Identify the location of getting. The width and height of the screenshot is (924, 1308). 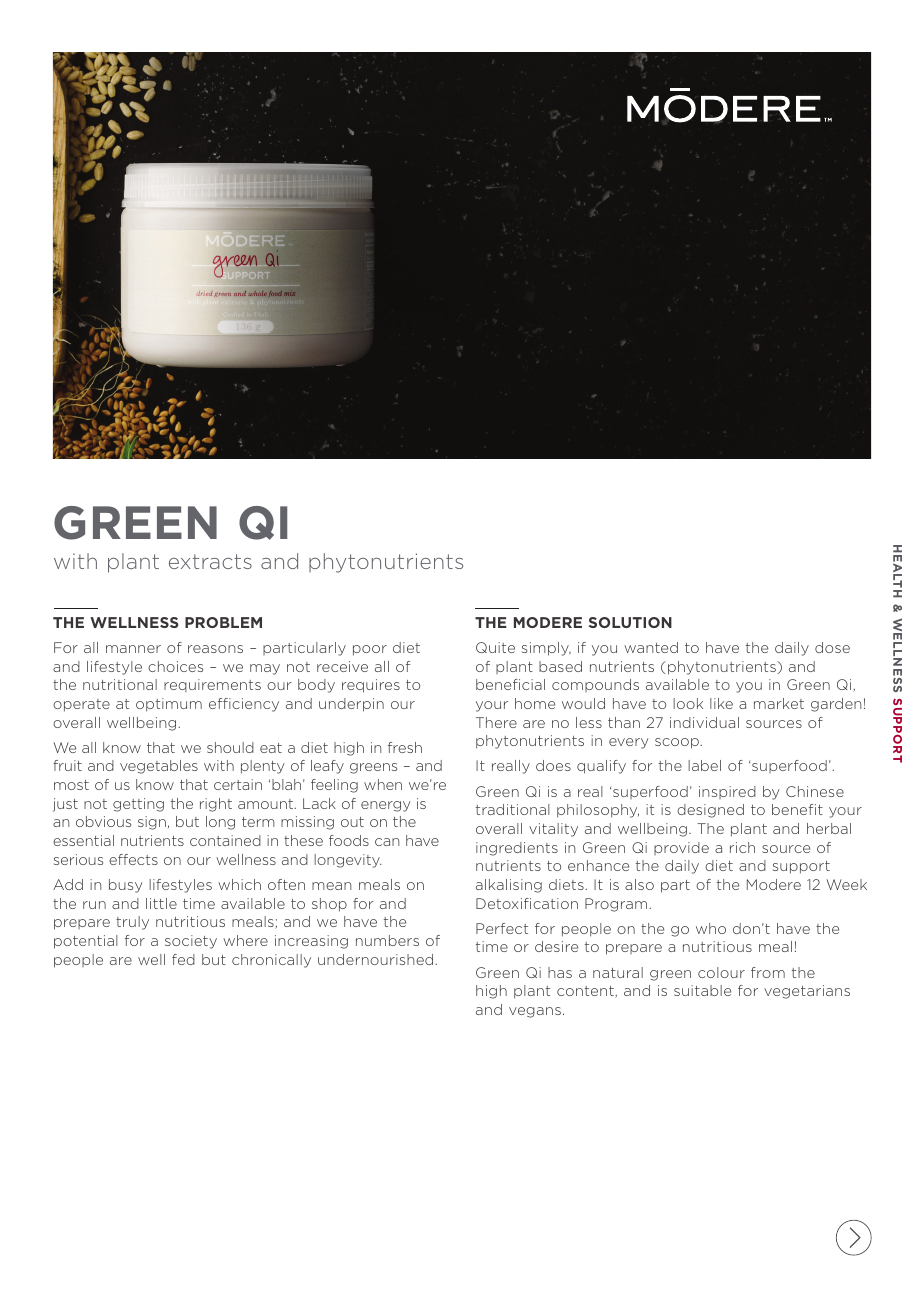
(138, 805).
